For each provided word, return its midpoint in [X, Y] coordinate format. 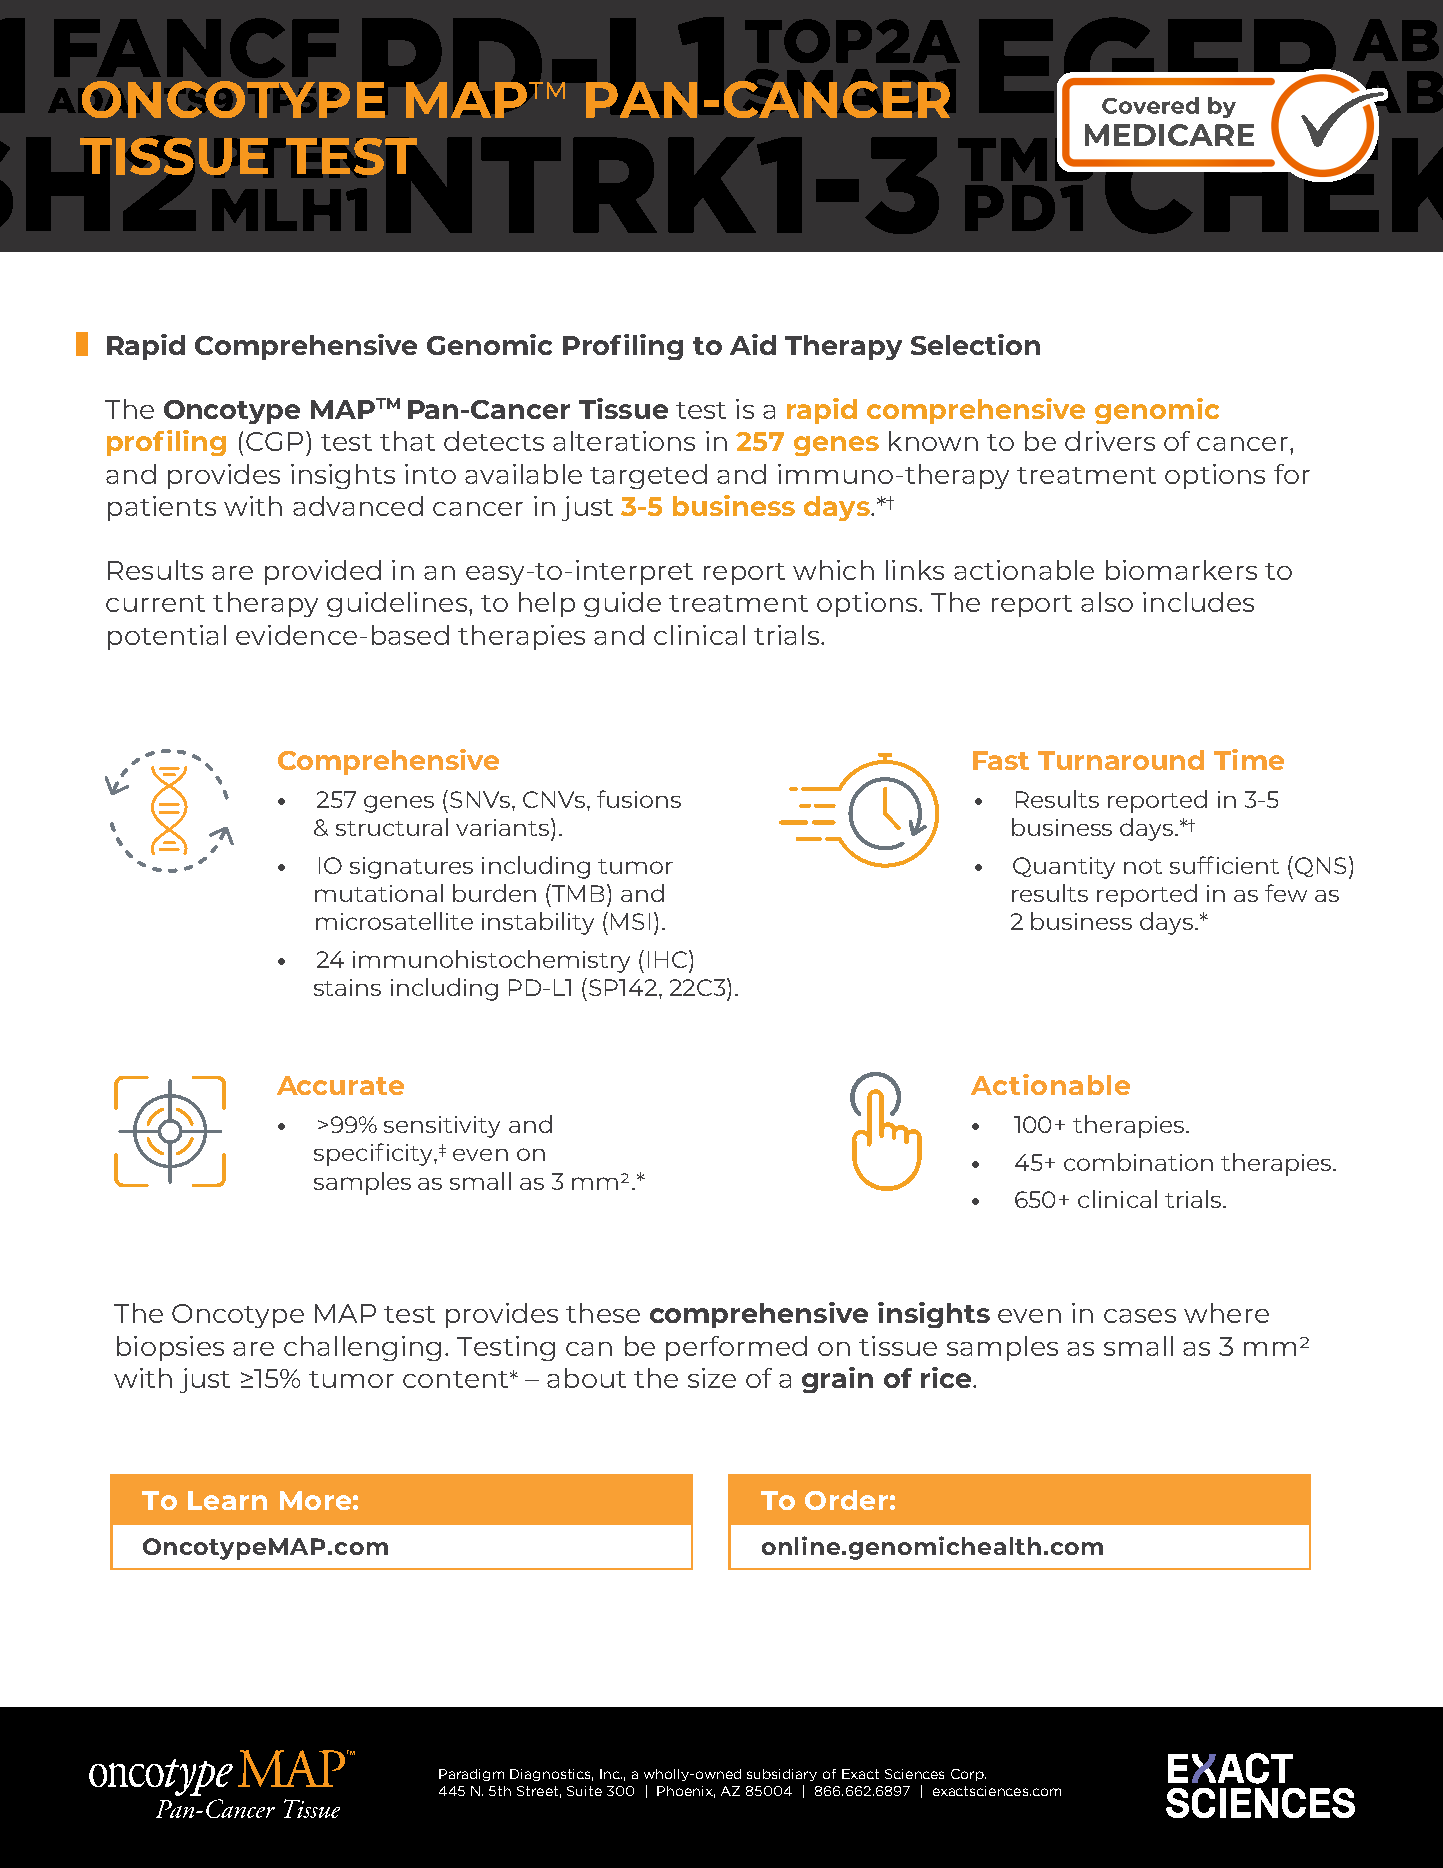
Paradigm [471, 1775]
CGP [274, 441]
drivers [1110, 441]
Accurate [340, 1085]
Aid [753, 344]
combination [1138, 1162]
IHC [669, 959]
